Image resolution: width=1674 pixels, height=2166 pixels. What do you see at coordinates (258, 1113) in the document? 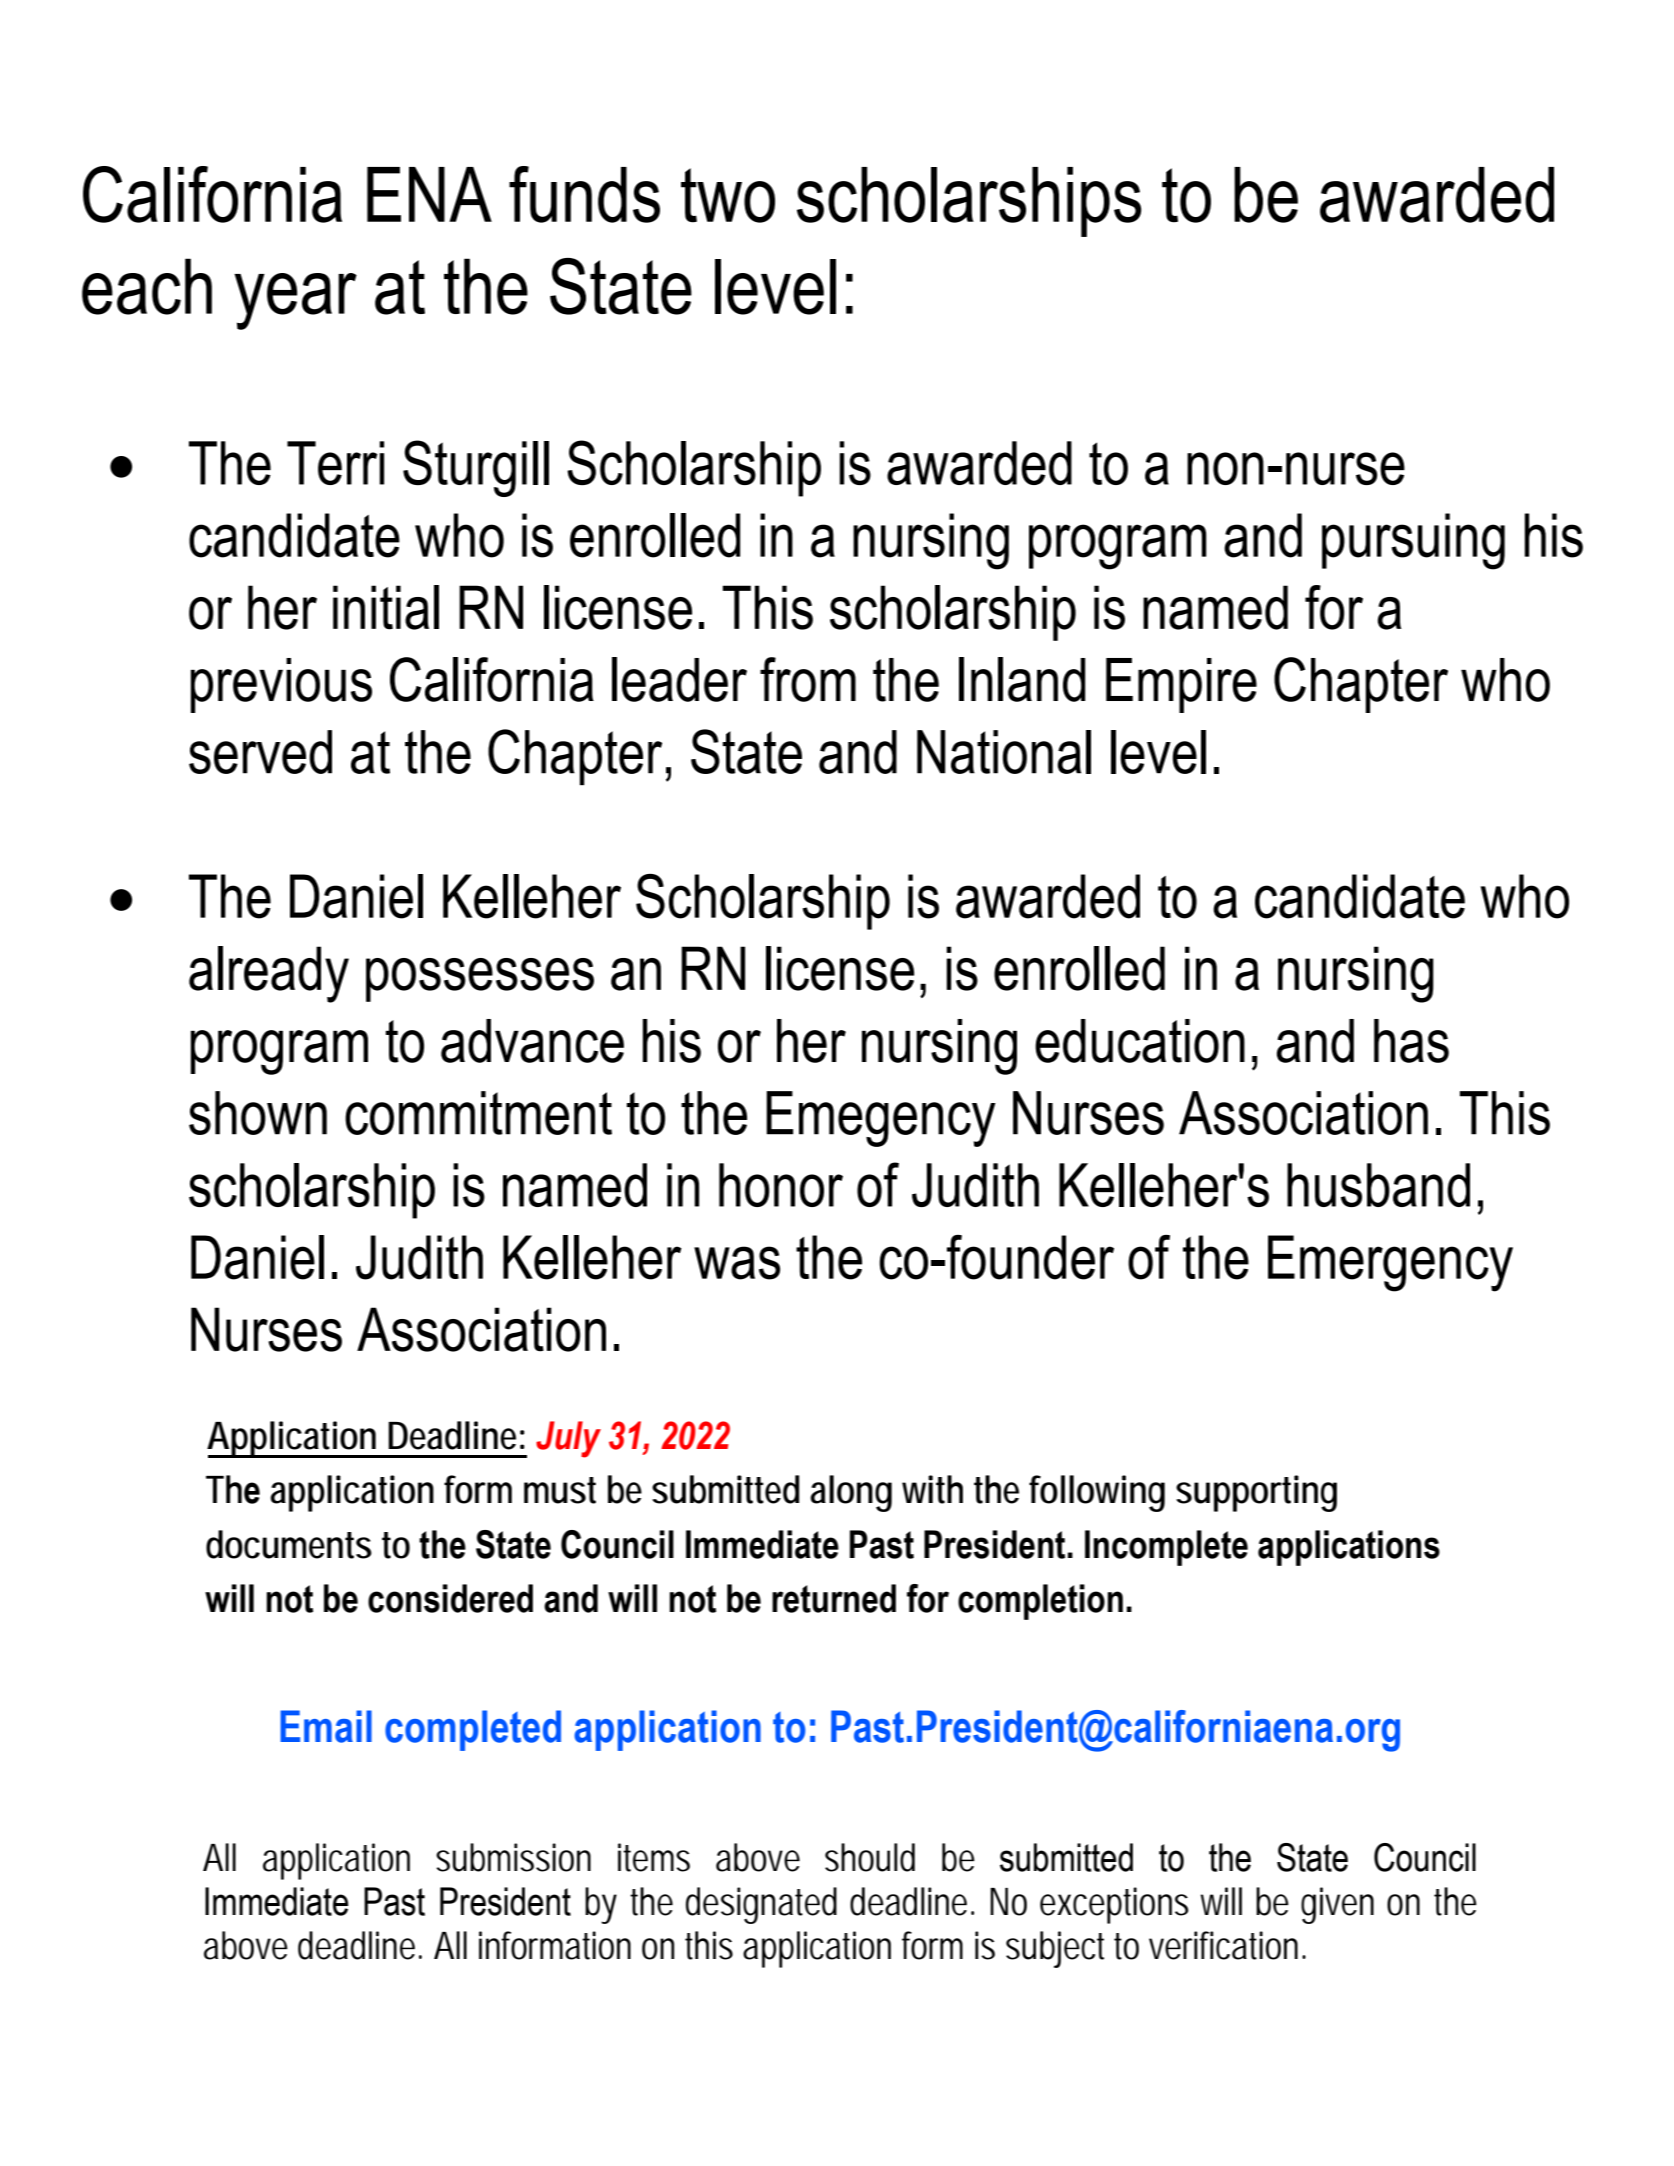
I see `shown` at bounding box center [258, 1113].
